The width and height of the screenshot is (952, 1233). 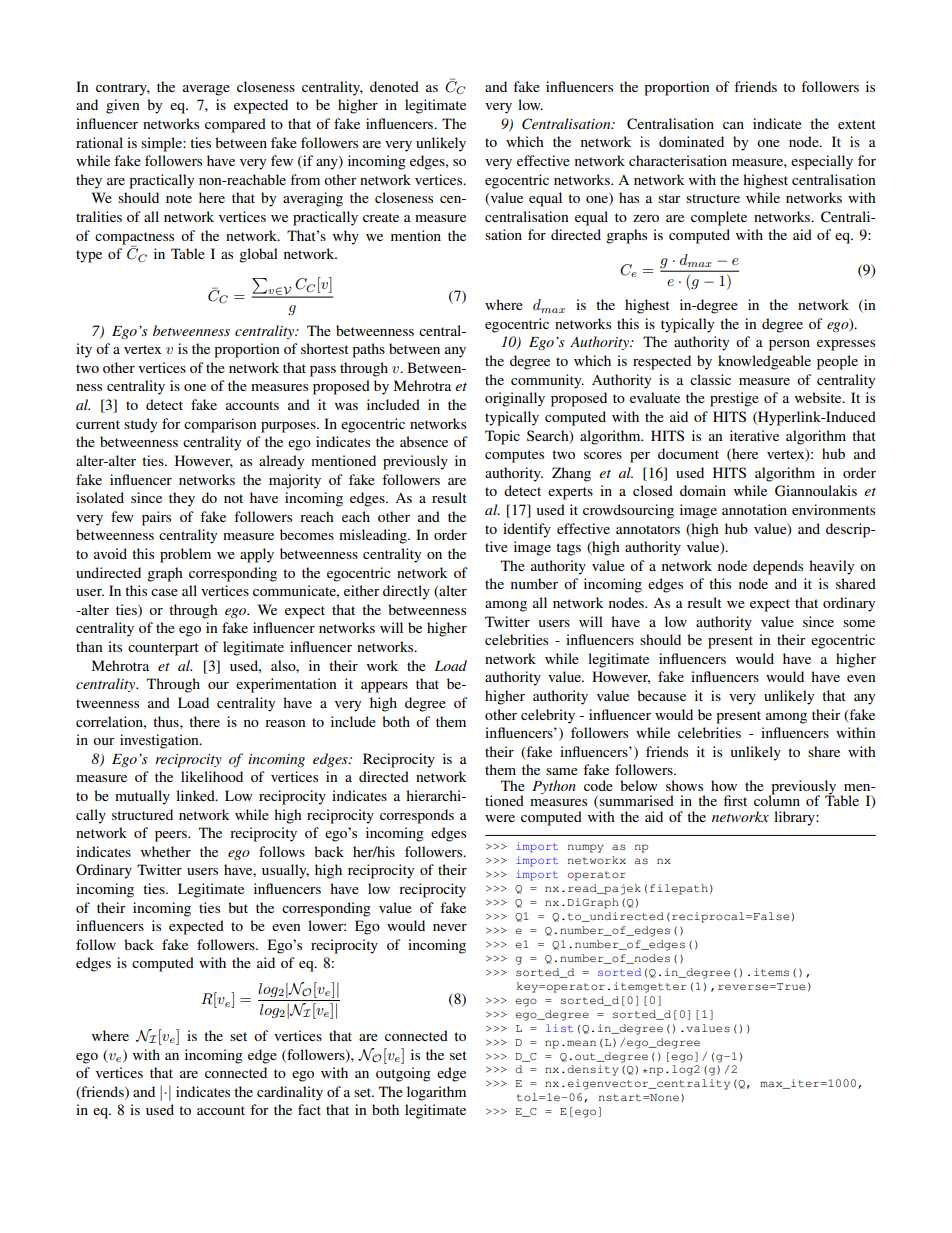 What do you see at coordinates (160, 741) in the screenshot?
I see `investigation` at bounding box center [160, 741].
